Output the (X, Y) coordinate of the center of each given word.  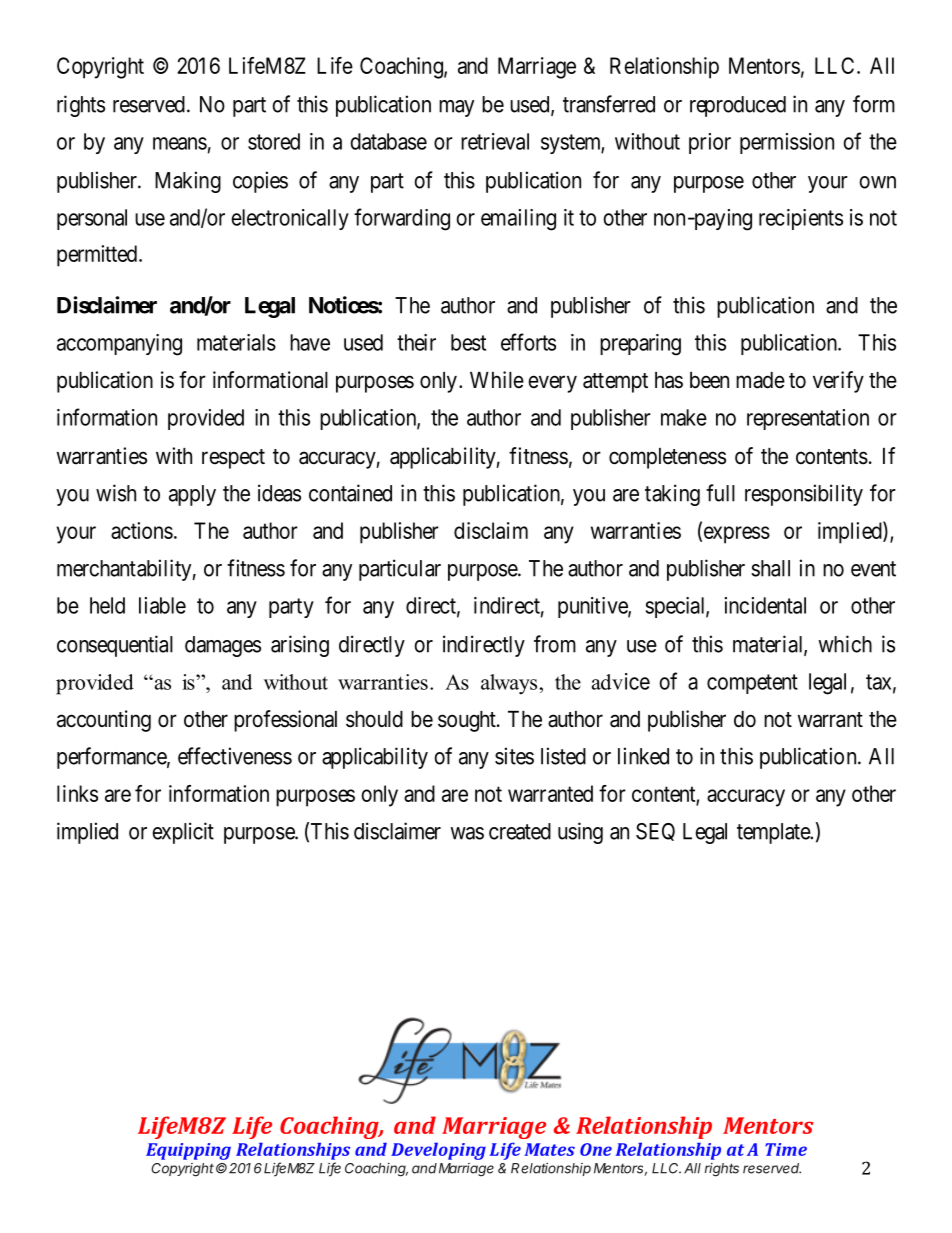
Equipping (188, 1151)
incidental (765, 605)
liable (162, 605)
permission (787, 143)
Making (188, 182)
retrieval (495, 141)
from (555, 644)
